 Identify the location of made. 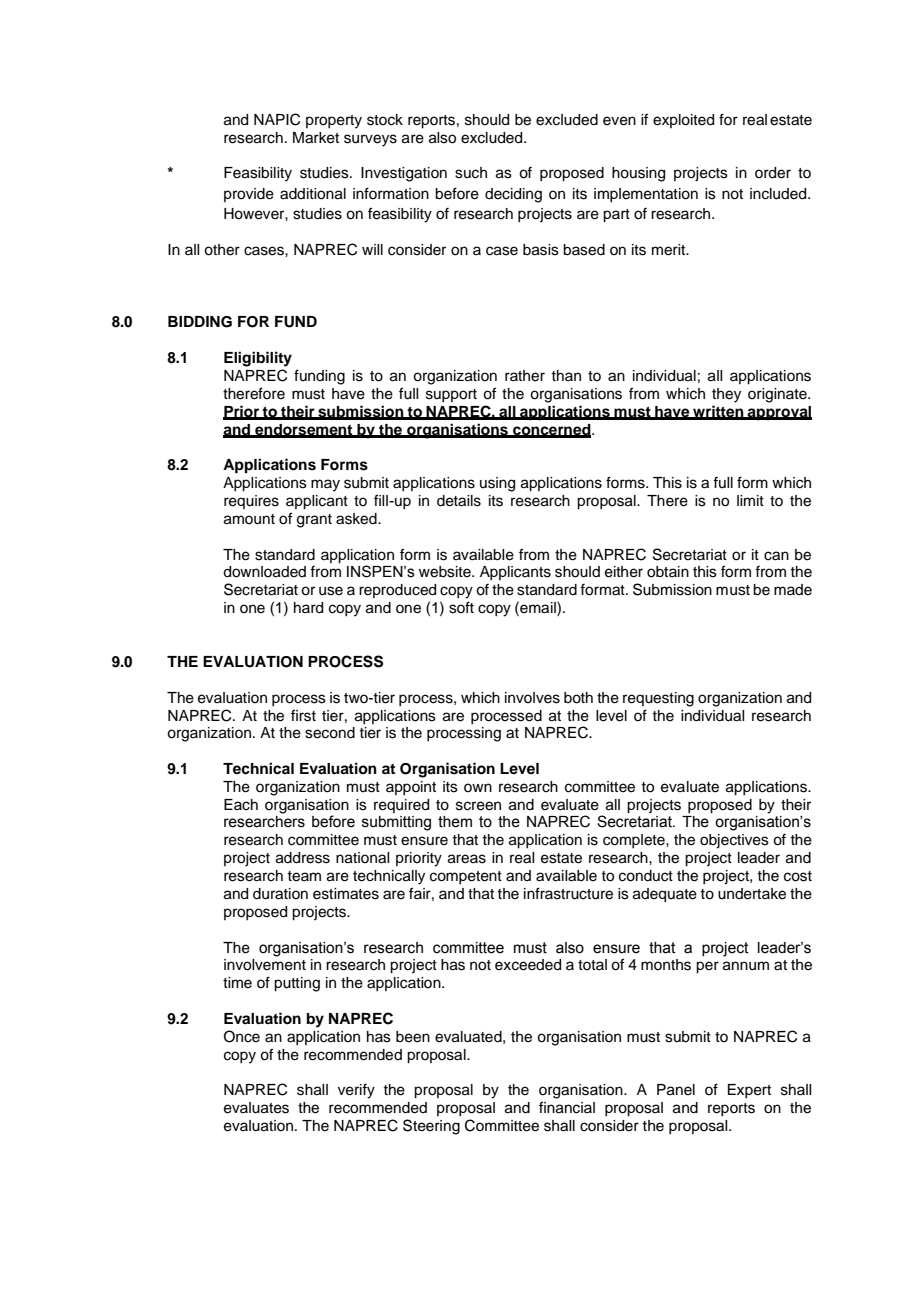
(793, 590).
